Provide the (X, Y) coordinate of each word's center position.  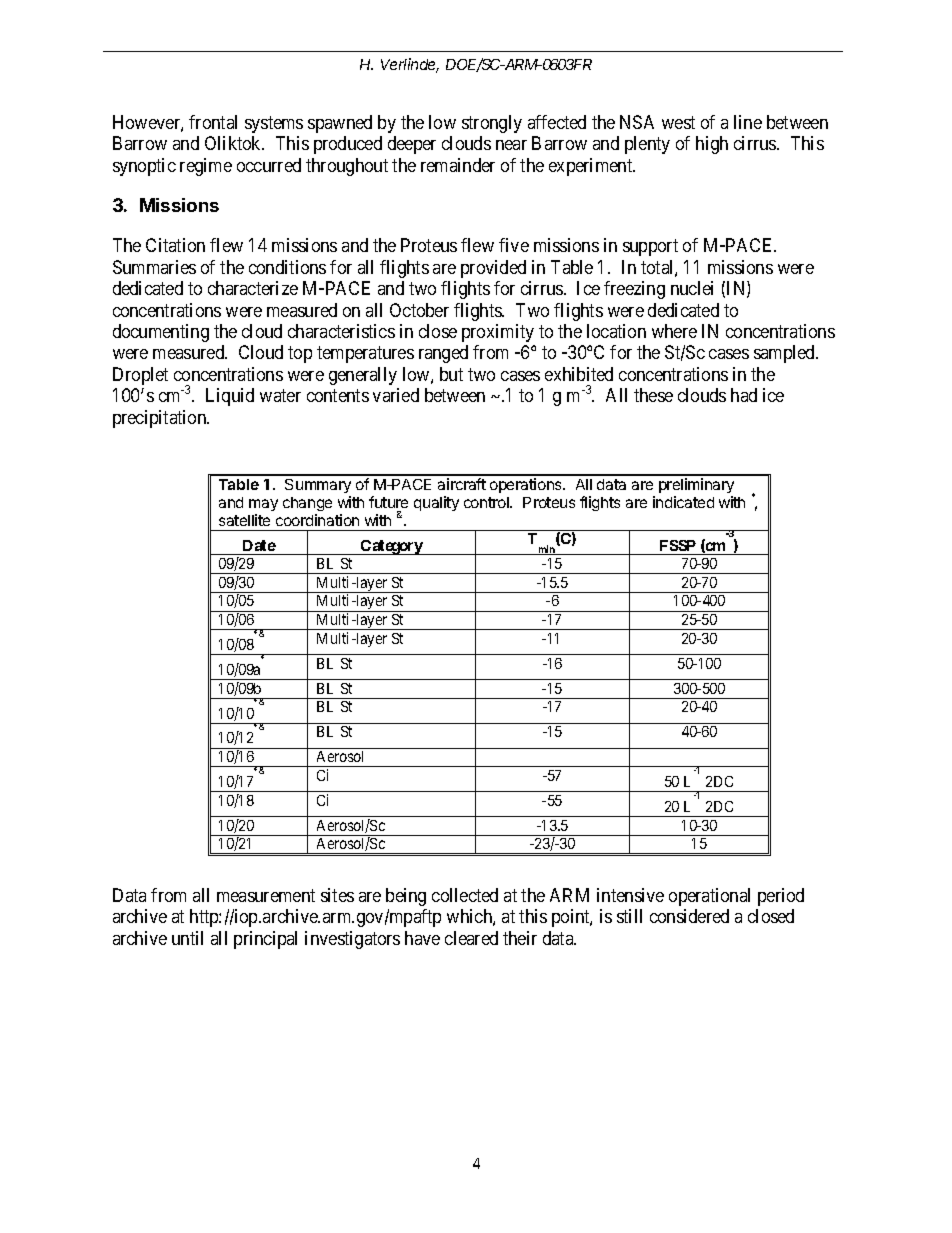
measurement (266, 895)
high (712, 145)
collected (465, 895)
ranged (443, 354)
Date (259, 545)
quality (436, 503)
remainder (458, 165)
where (674, 331)
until (187, 938)
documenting (161, 333)
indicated (683, 502)
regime (206, 167)
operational (709, 897)
